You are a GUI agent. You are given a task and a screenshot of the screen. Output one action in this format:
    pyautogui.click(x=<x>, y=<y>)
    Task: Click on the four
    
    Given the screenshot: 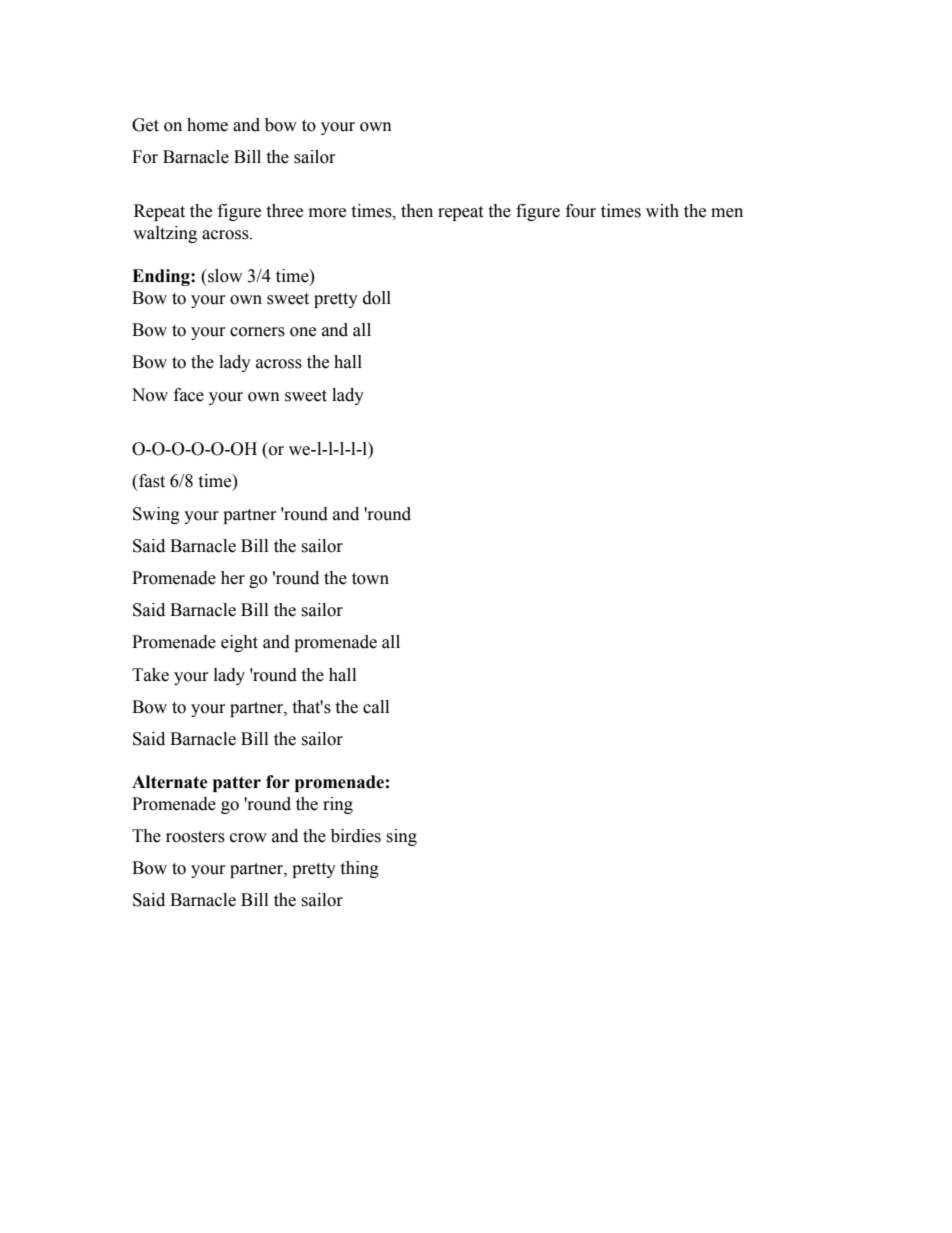 What is the action you would take?
    pyautogui.click(x=581, y=211)
